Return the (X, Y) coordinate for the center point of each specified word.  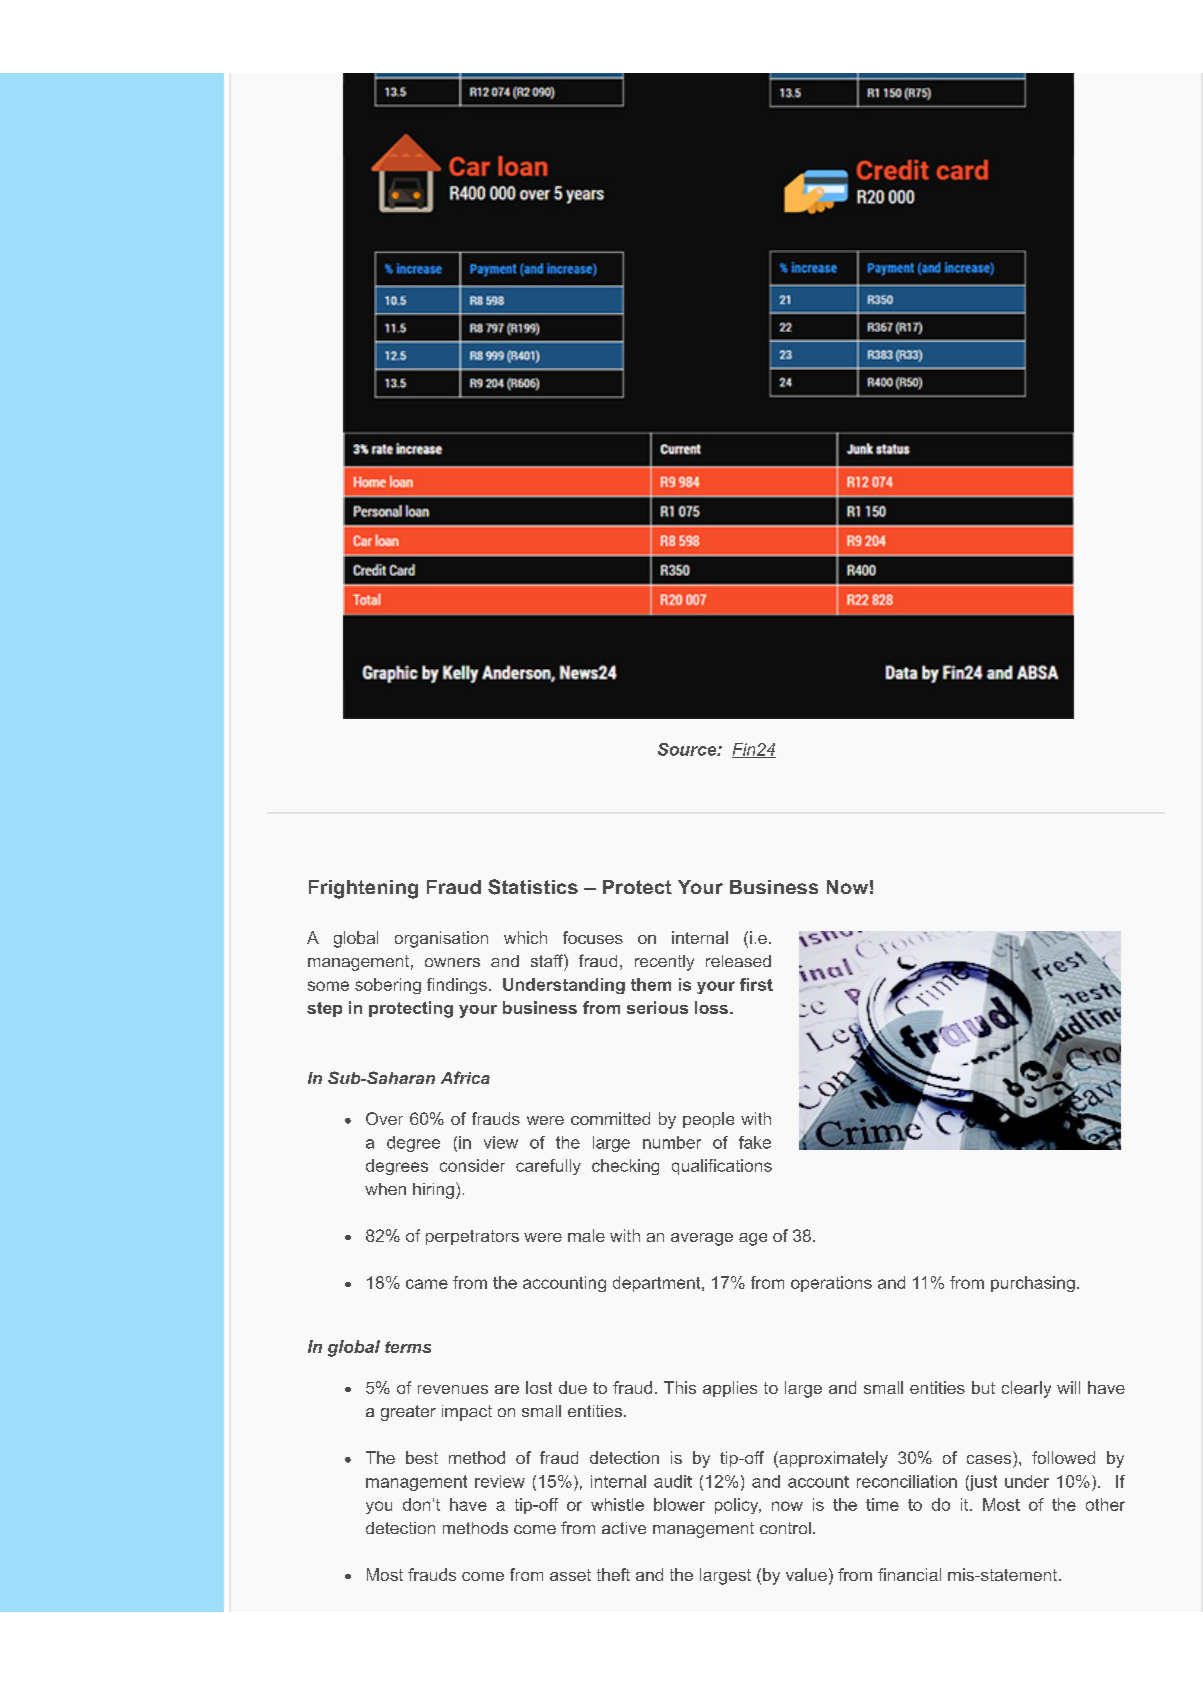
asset (570, 1575)
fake (755, 1142)
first (756, 984)
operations (831, 1284)
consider (472, 1165)
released (738, 961)
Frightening (363, 889)
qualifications (722, 1167)
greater (408, 1413)
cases (989, 1459)
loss (711, 1007)
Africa (465, 1077)
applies (730, 1389)
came (427, 1284)
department (658, 1284)
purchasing (1033, 1284)
